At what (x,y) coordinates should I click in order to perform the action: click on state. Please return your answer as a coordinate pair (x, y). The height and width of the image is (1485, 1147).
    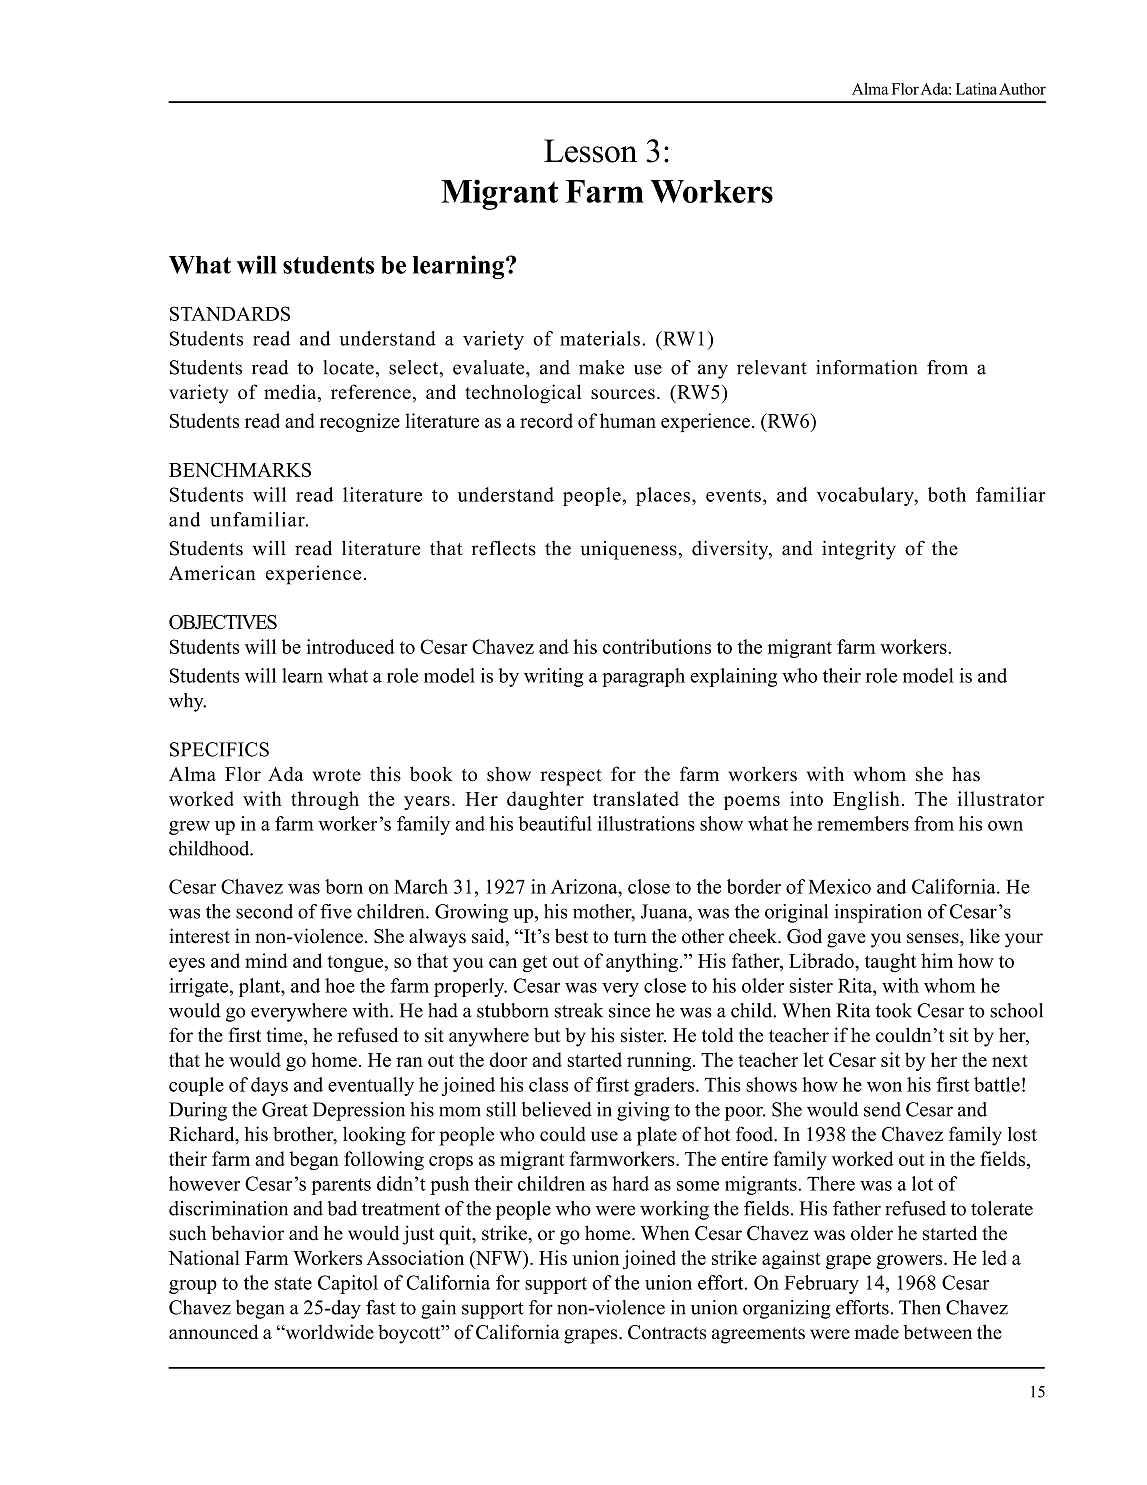
    Looking at the image, I should click on (293, 1283).
